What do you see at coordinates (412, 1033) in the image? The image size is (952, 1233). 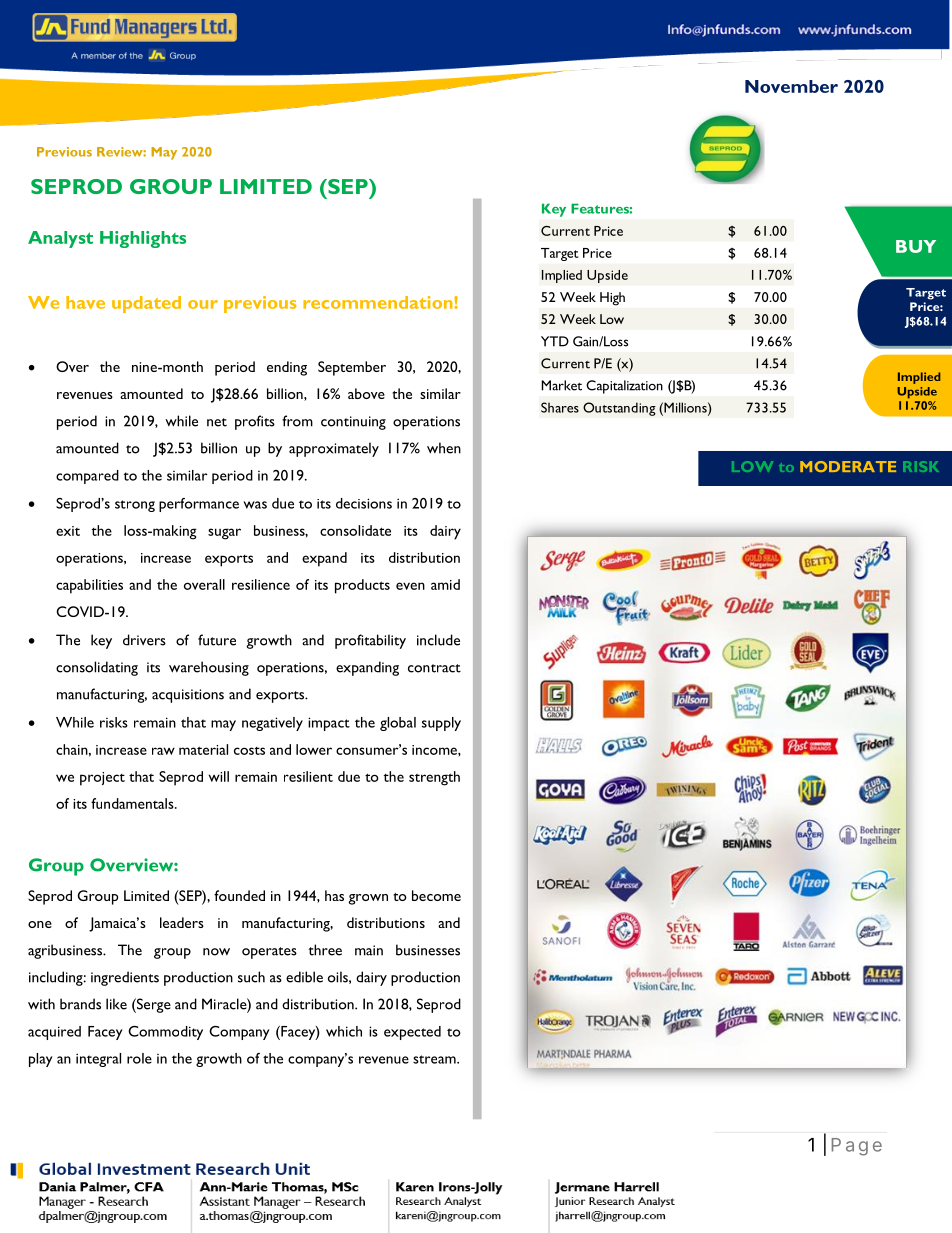 I see `expected` at bounding box center [412, 1033].
